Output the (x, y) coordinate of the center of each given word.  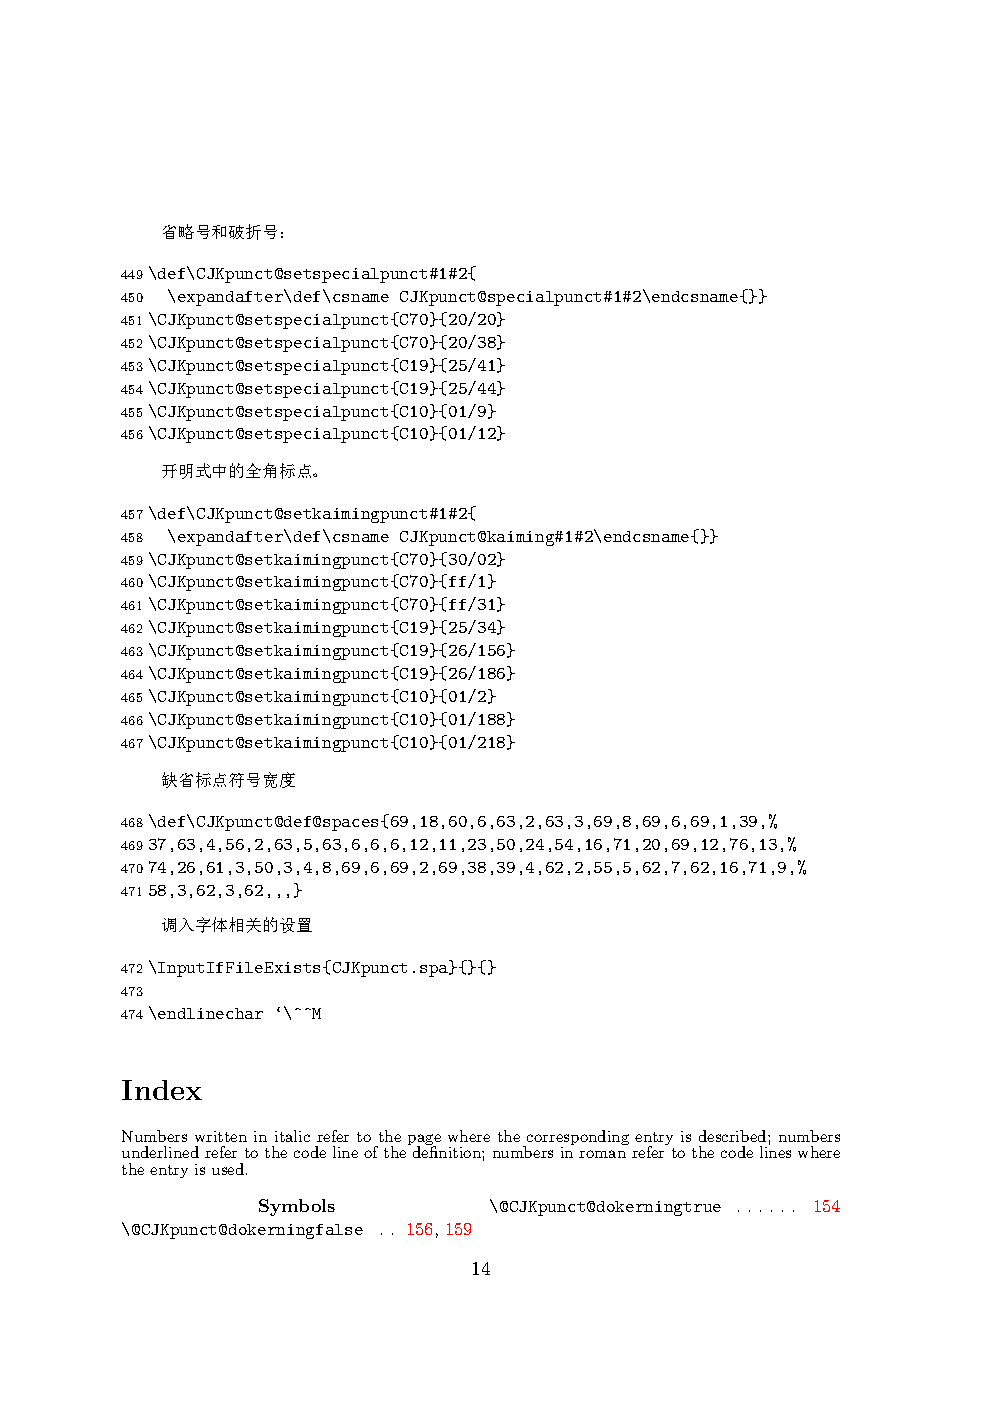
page (424, 1141)
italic (292, 1136)
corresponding (577, 1139)
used (229, 1169)
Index (162, 1090)
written (221, 1136)
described (734, 1136)
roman (602, 1154)
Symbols (297, 1207)
